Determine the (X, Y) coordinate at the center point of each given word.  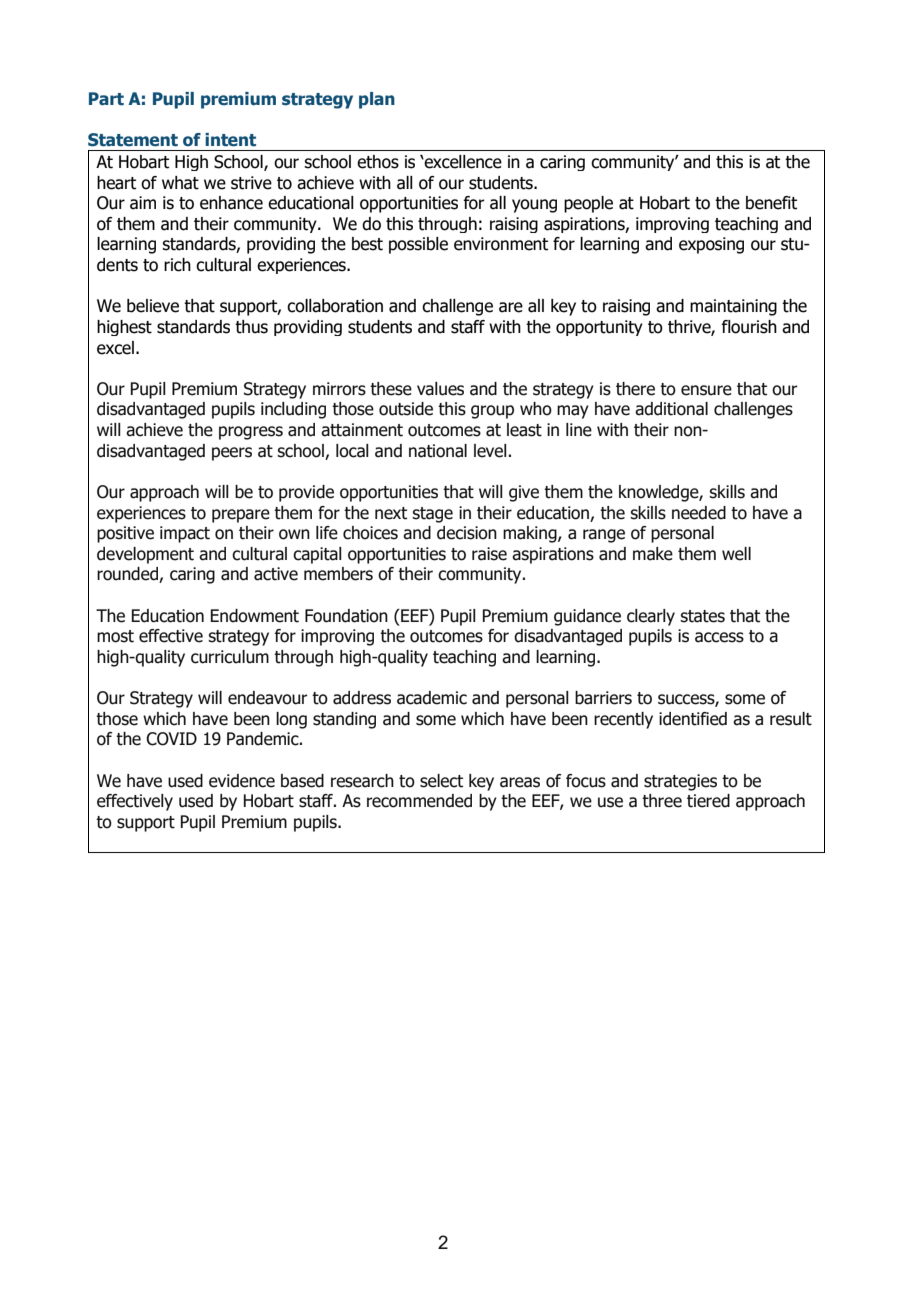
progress (251, 433)
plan (377, 100)
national (438, 451)
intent (230, 140)
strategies (680, 782)
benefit (771, 203)
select (441, 781)
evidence (242, 781)
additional (671, 409)
